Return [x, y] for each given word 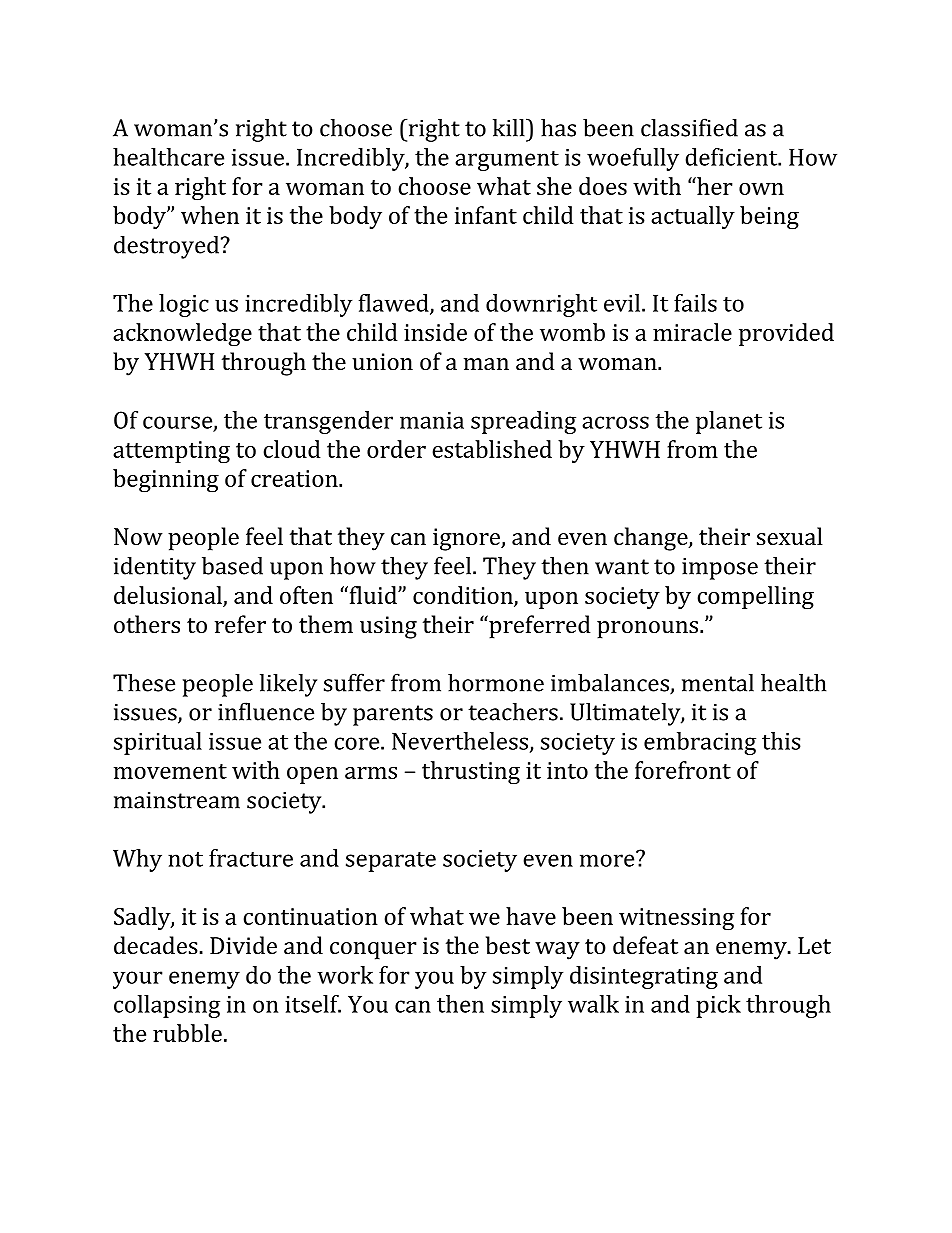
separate [391, 861]
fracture [251, 858]
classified [689, 127]
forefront [683, 770]
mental [718, 682]
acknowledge [182, 335]
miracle [692, 332]
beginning [166, 481]
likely [288, 685]
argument [507, 160]
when [210, 215]
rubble [187, 1033]
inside [435, 332]
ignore [467, 539]
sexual [790, 536]
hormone [496, 682]
